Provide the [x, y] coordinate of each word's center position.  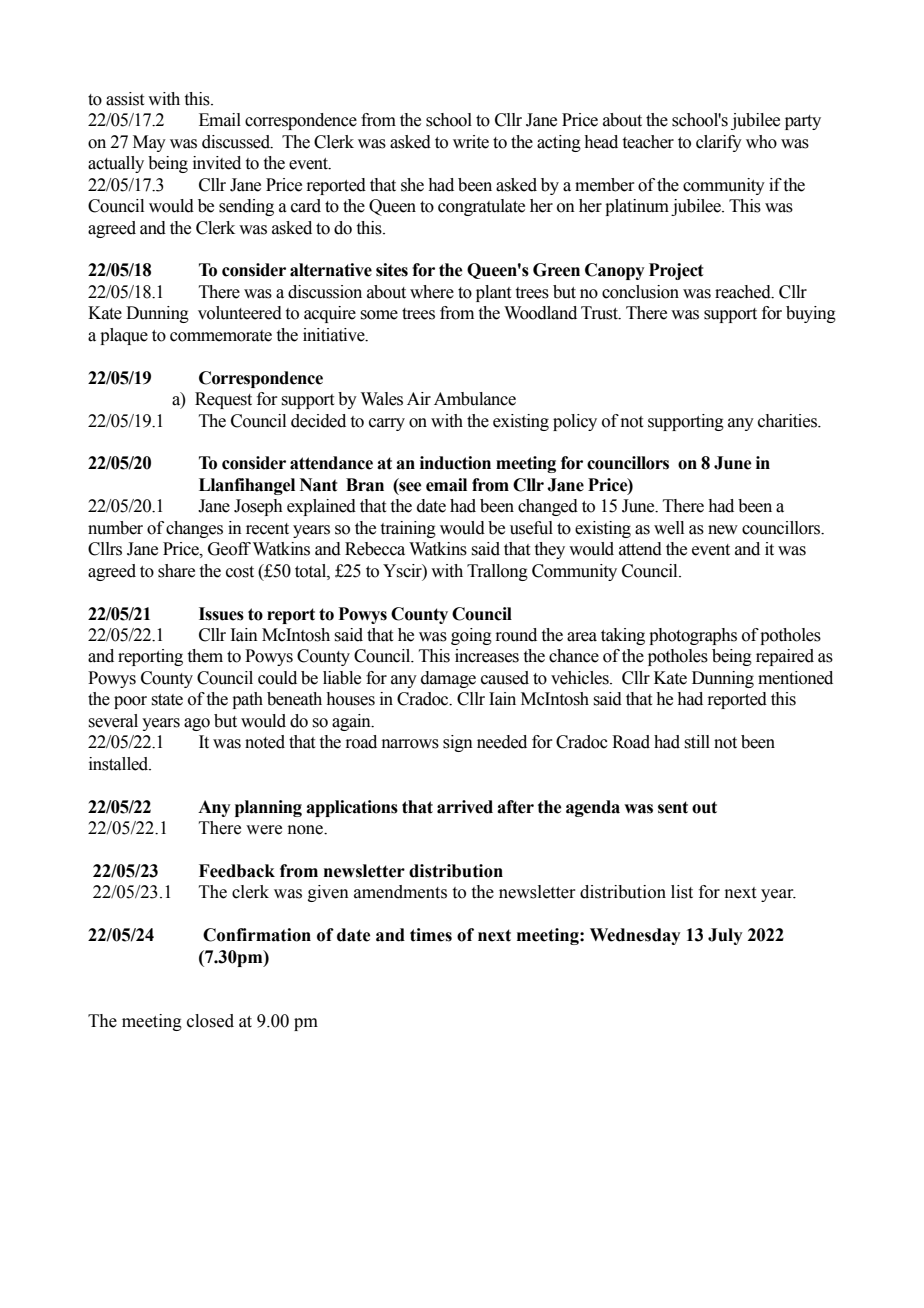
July [725, 936]
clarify [719, 143]
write [471, 142]
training [408, 529]
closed [210, 1021]
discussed [237, 142]
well [669, 528]
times [431, 935]
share [176, 571]
